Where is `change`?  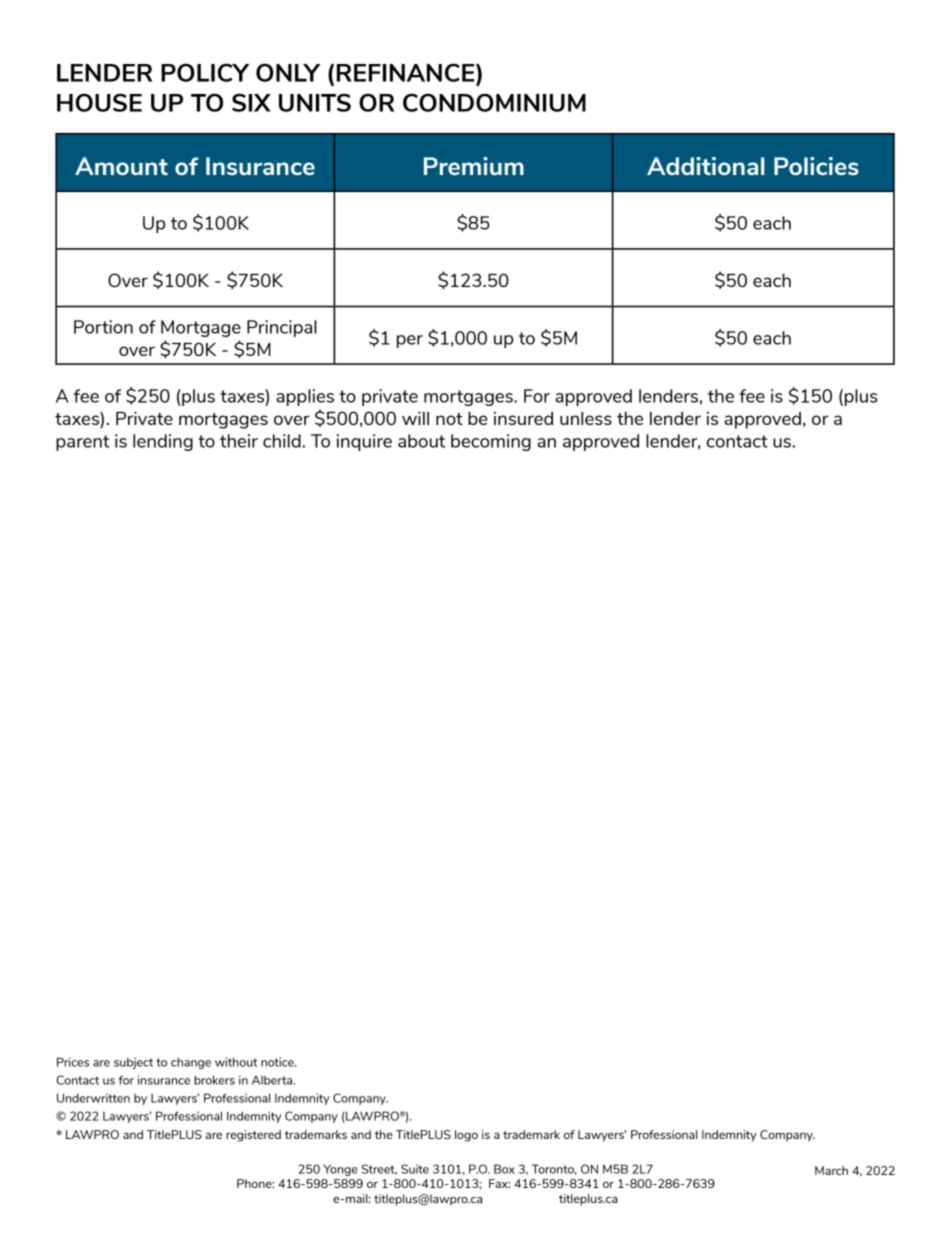 change is located at coordinates (191, 1063).
